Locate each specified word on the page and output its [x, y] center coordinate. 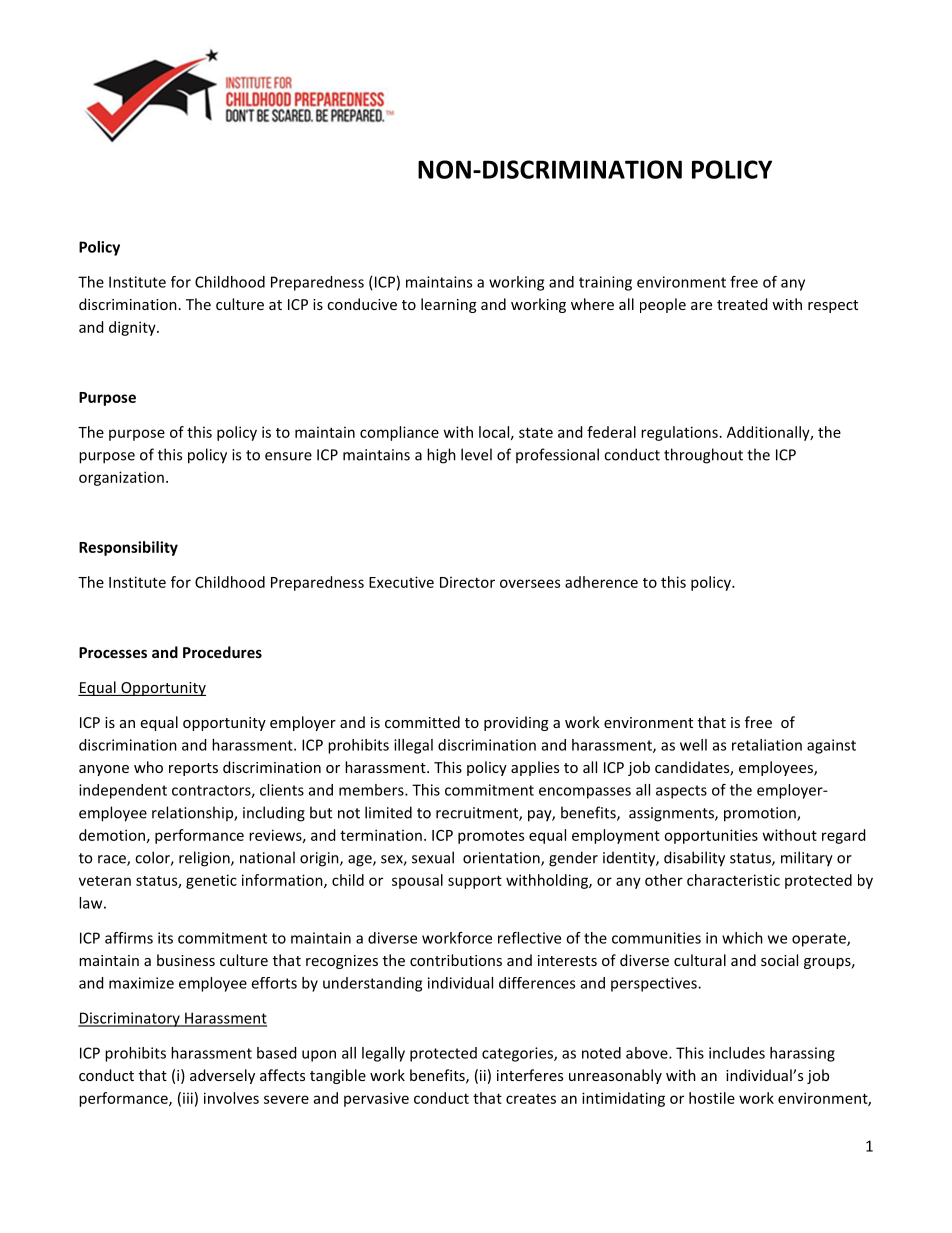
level [476, 454]
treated [742, 304]
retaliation [767, 745]
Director [467, 582]
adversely [222, 1076]
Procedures [222, 652]
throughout [703, 456]
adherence [601, 582]
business [186, 960]
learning [449, 305]
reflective [529, 938]
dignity [133, 328]
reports [193, 769]
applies [535, 768]
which [742, 938]
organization [121, 478]
